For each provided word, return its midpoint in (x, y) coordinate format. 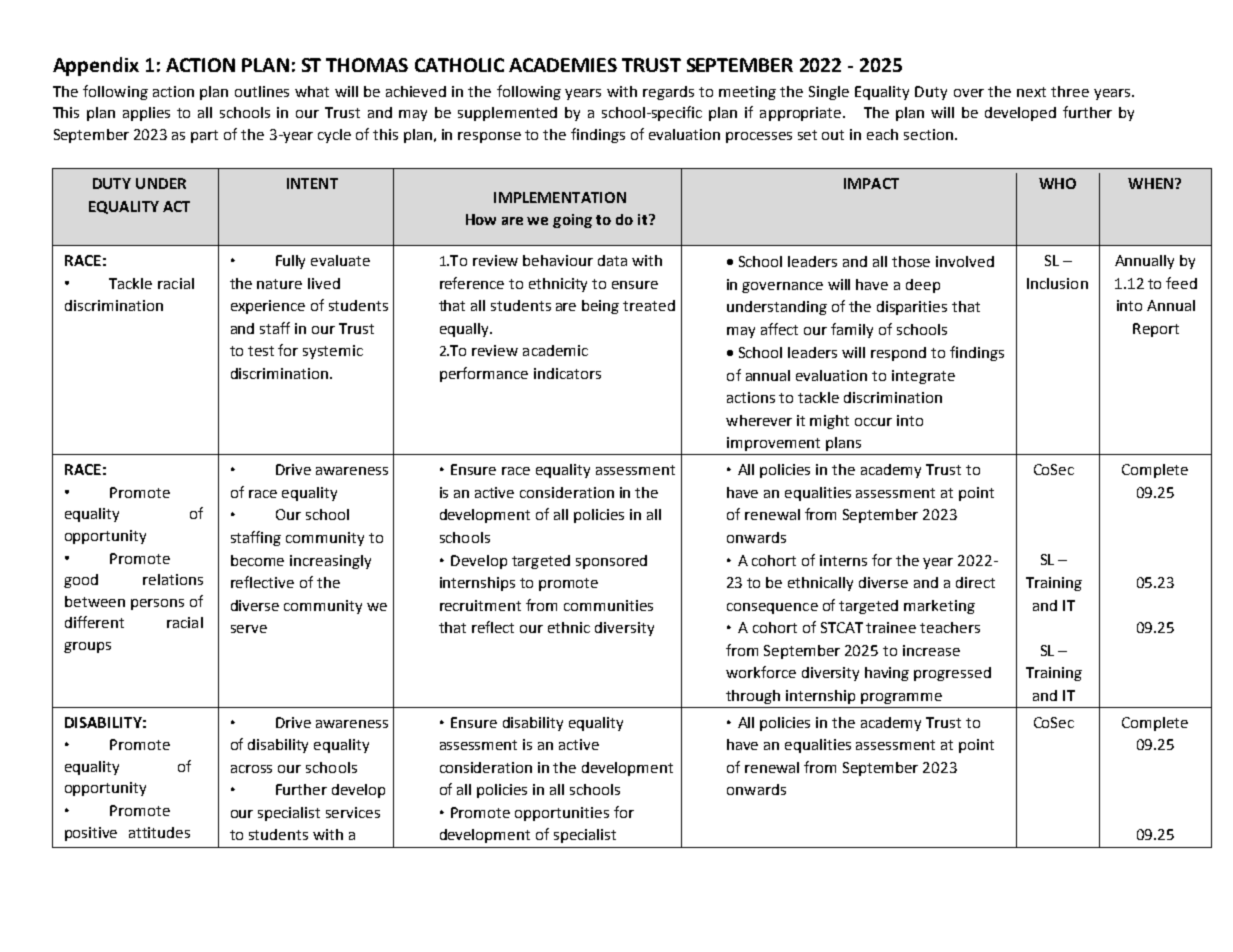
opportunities (562, 814)
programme (901, 698)
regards (668, 93)
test (261, 351)
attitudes (159, 832)
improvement (773, 444)
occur (873, 422)
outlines (262, 91)
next (1031, 92)
